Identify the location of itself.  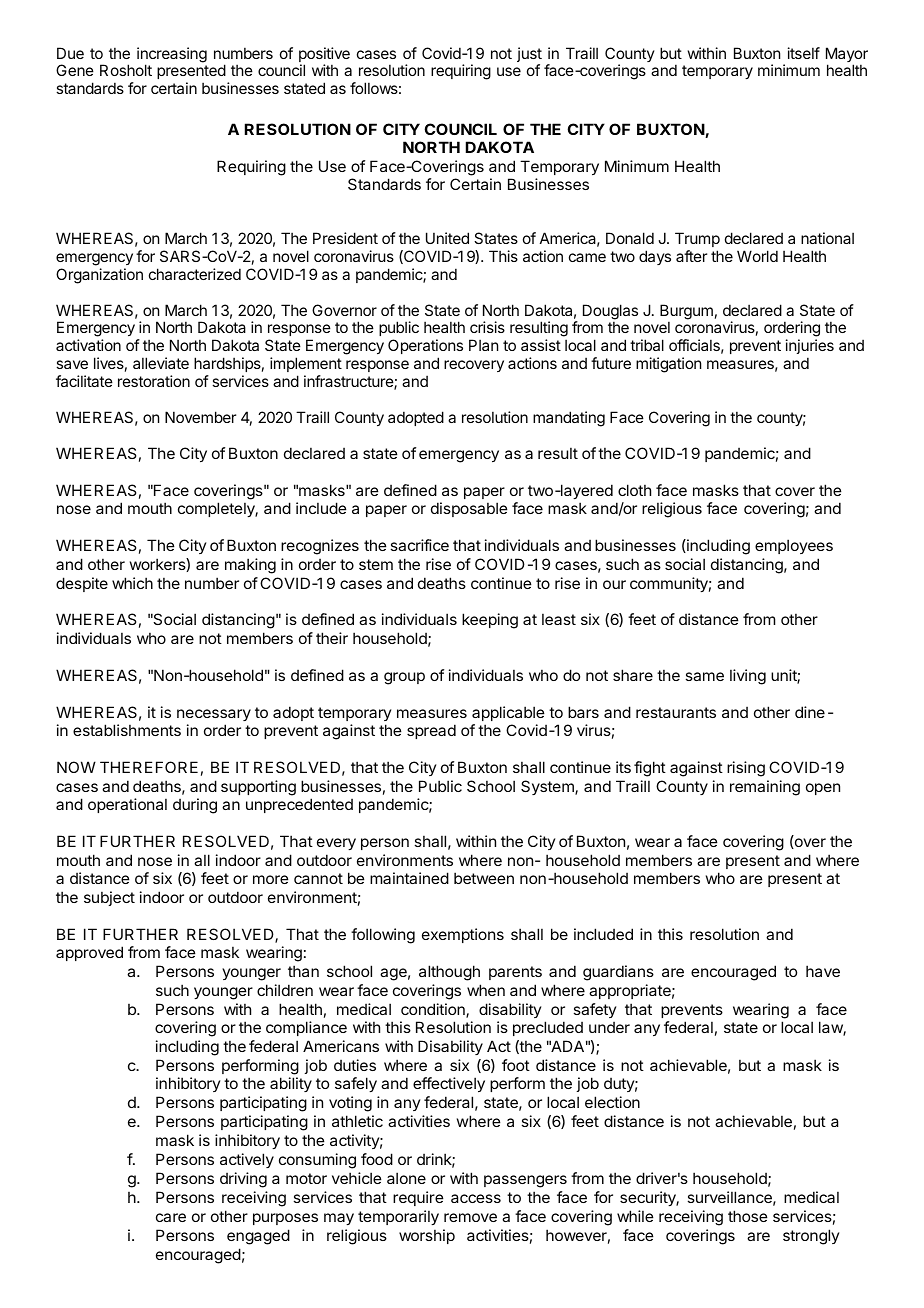
(804, 53).
